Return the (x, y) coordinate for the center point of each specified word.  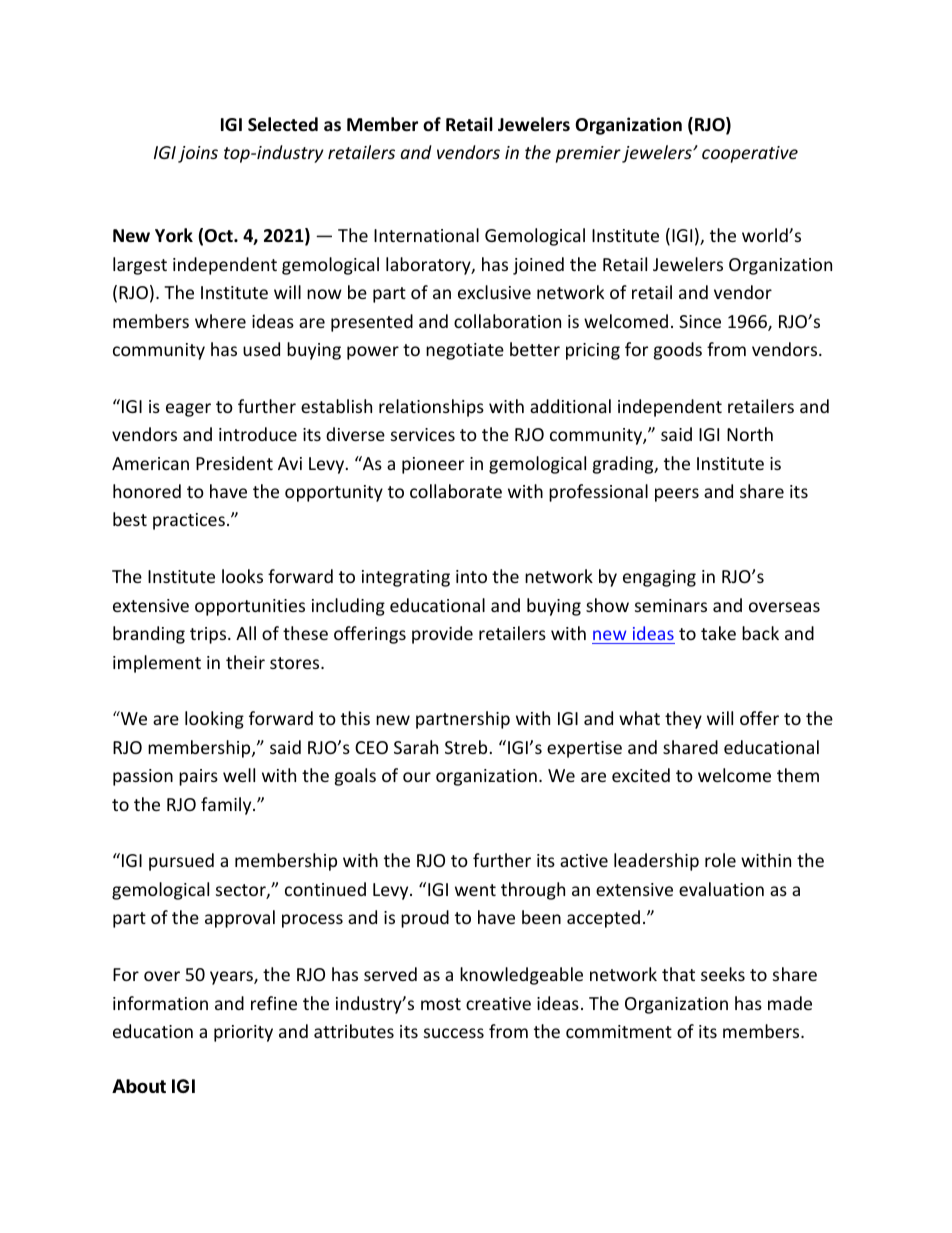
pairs (198, 777)
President (234, 463)
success (454, 1033)
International (426, 235)
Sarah (416, 747)
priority (243, 1033)
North (750, 434)
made (790, 1003)
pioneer (433, 465)
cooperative (750, 154)
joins (198, 154)
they (683, 720)
